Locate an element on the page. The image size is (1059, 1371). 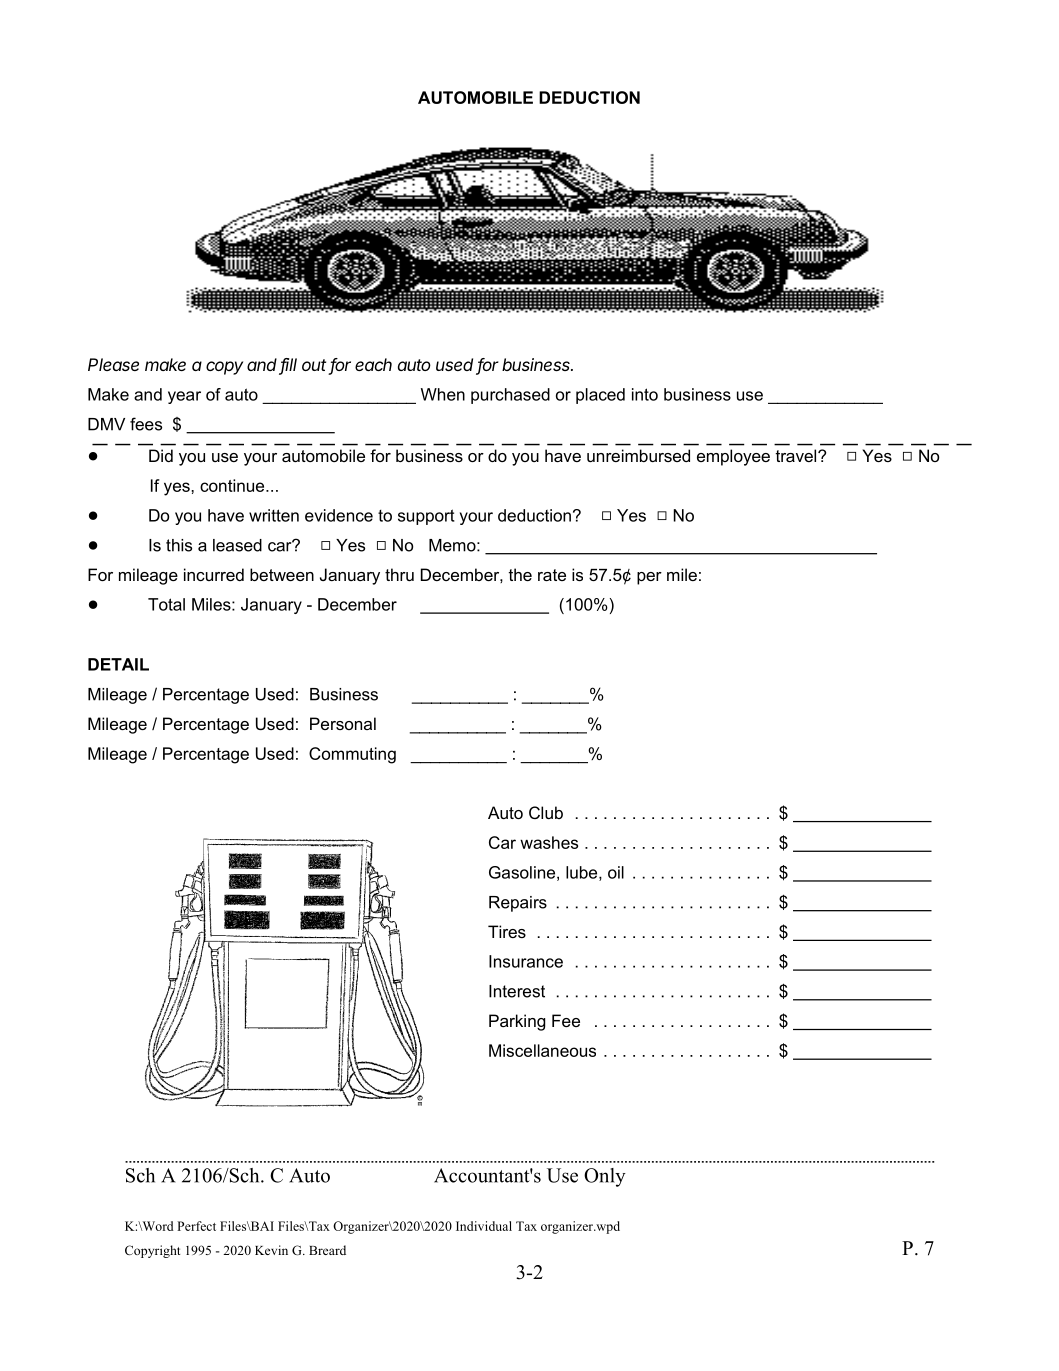
When is located at coordinates (443, 394).
